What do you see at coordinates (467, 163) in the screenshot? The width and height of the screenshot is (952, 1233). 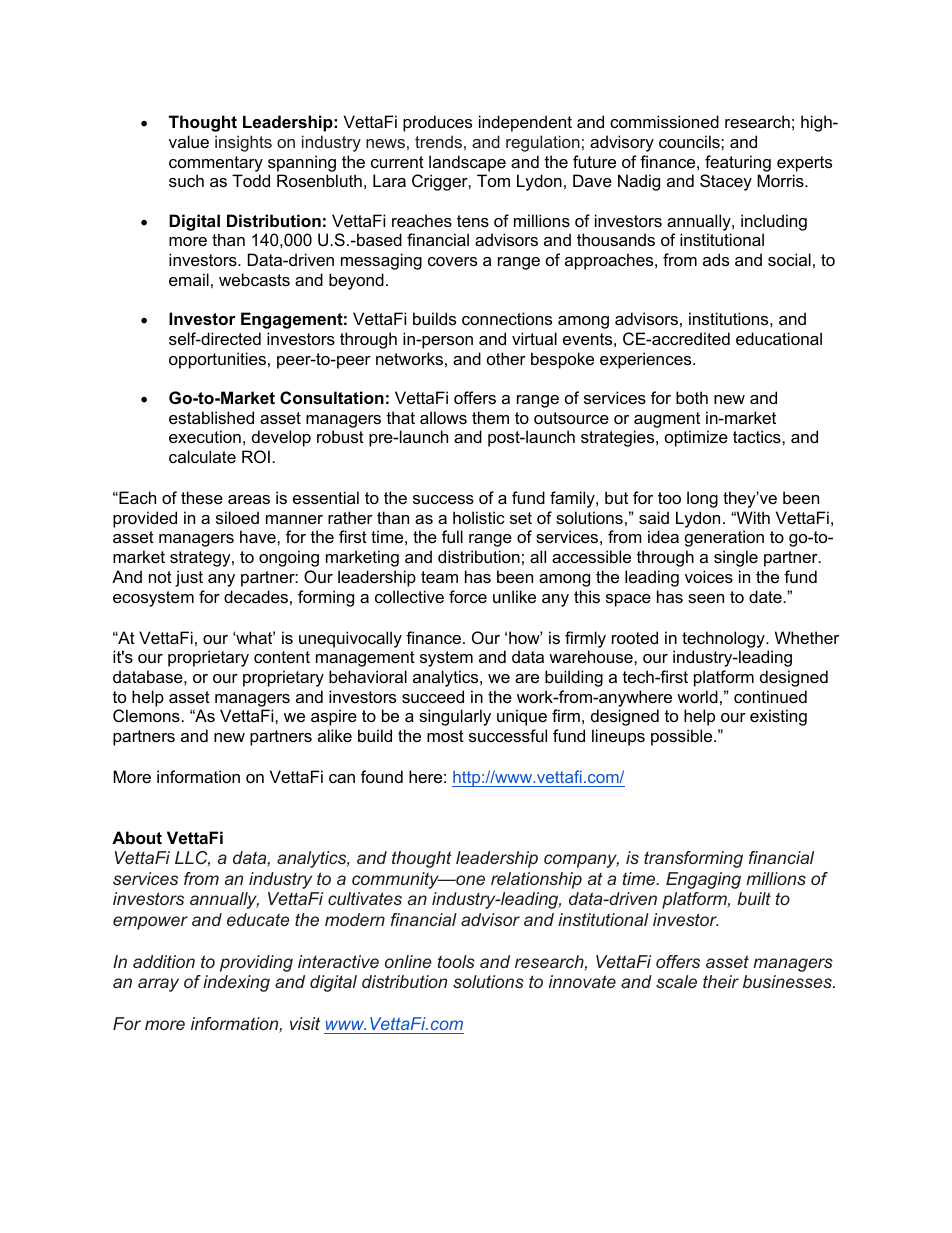 I see `landscape` at bounding box center [467, 163].
